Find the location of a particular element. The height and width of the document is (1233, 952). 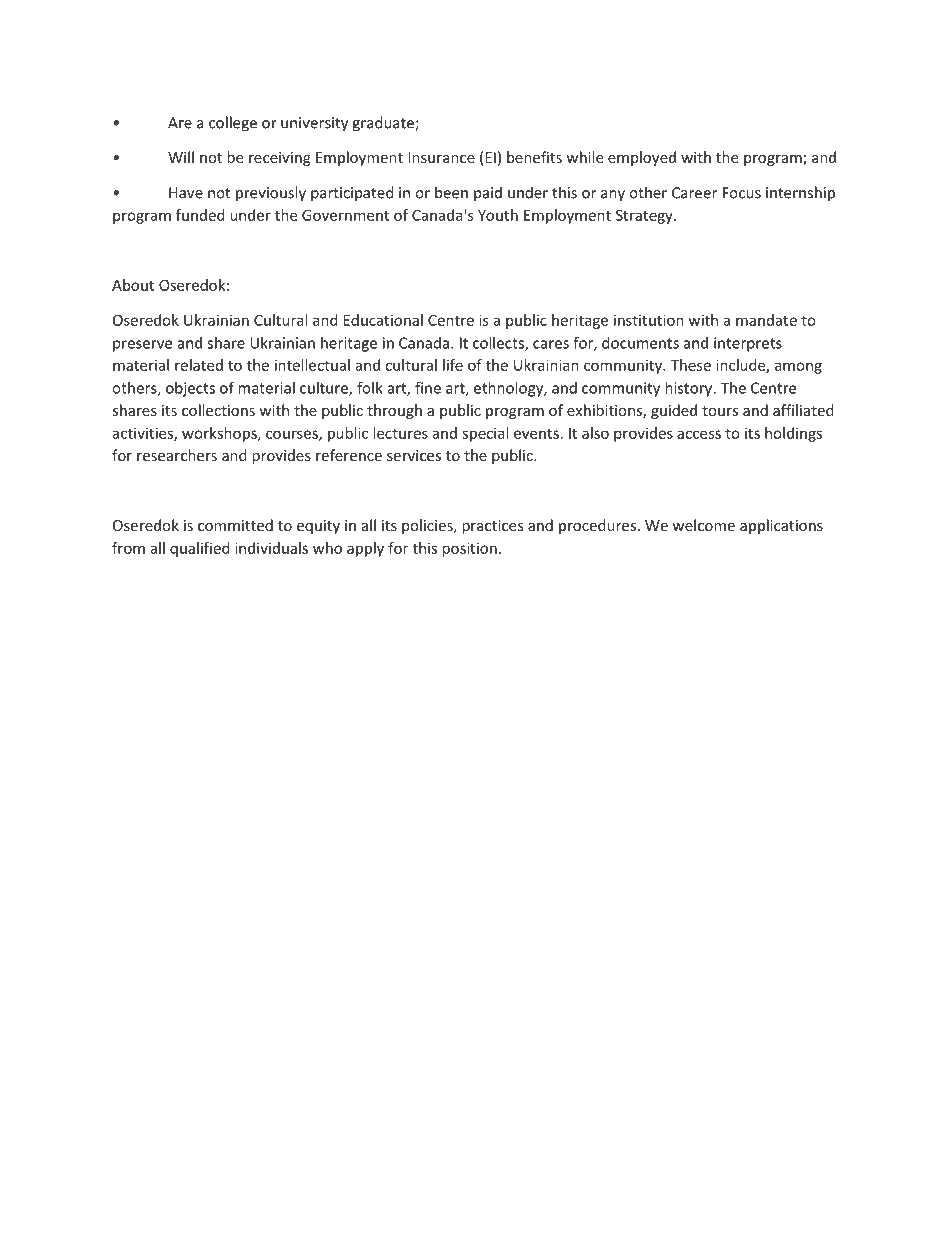

employed is located at coordinates (642, 158).
